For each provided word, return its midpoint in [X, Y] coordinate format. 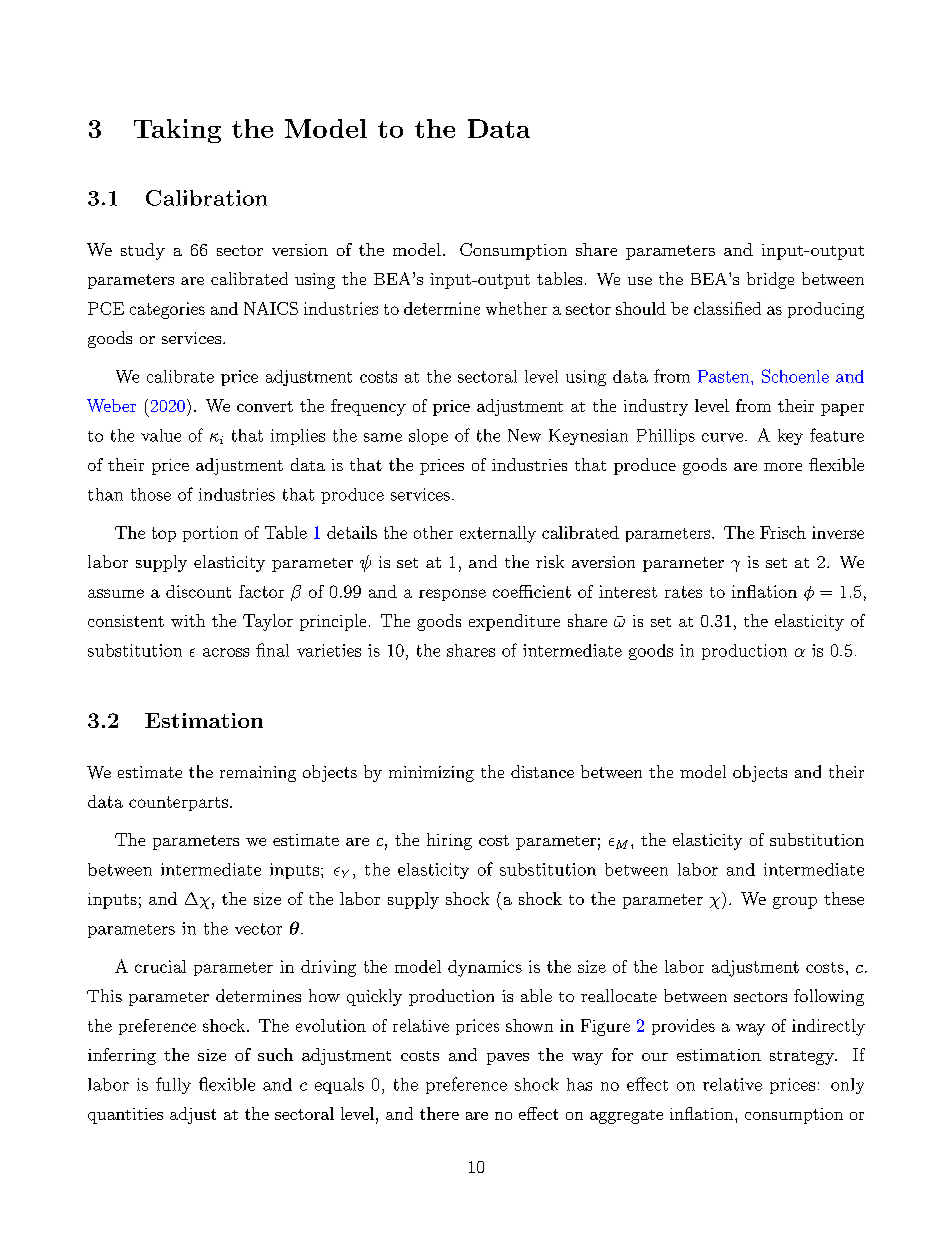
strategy [803, 1058]
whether [516, 308]
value [161, 435]
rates [683, 592]
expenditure [514, 622]
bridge [770, 280]
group [795, 903]
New [524, 435]
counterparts [178, 803]
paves [508, 1059]
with [188, 620]
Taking [177, 131]
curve [724, 437]
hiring [449, 841]
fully [173, 1085]
